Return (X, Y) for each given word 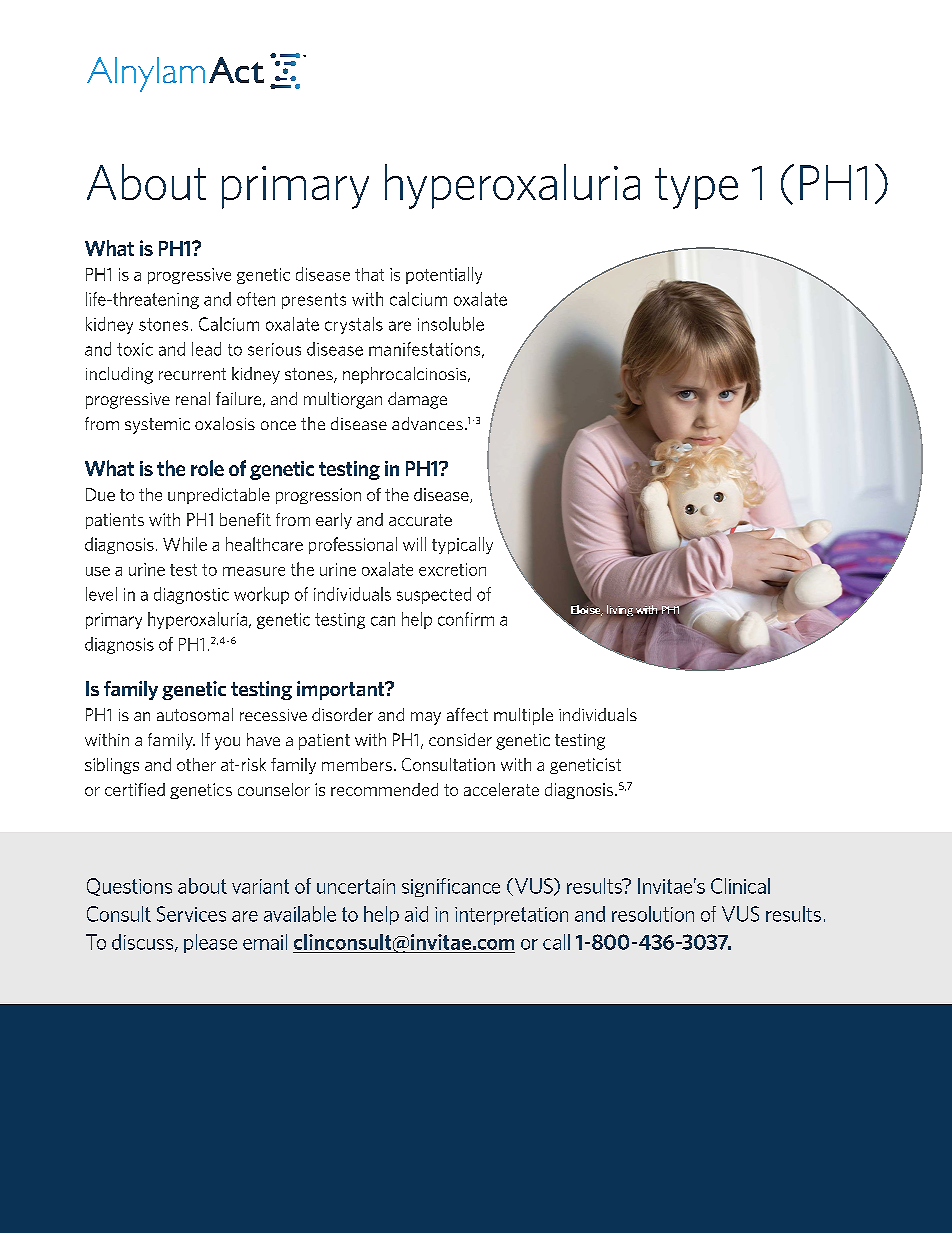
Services (191, 914)
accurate (420, 520)
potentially (444, 275)
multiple (523, 716)
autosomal (195, 714)
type (696, 188)
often (256, 299)
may (426, 718)
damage (417, 400)
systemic (157, 426)
